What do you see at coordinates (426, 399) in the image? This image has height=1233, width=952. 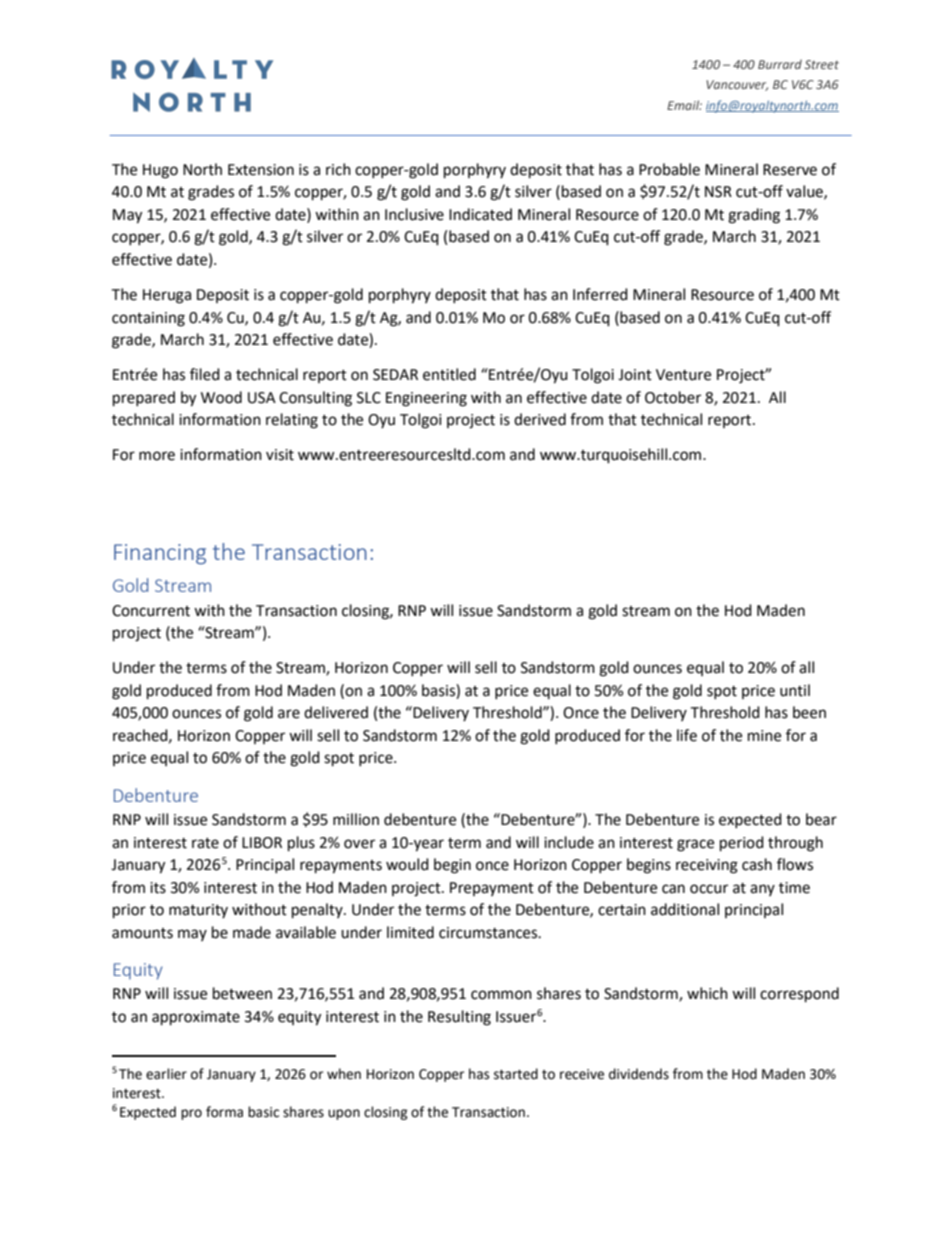 I see `Engineering` at bounding box center [426, 399].
